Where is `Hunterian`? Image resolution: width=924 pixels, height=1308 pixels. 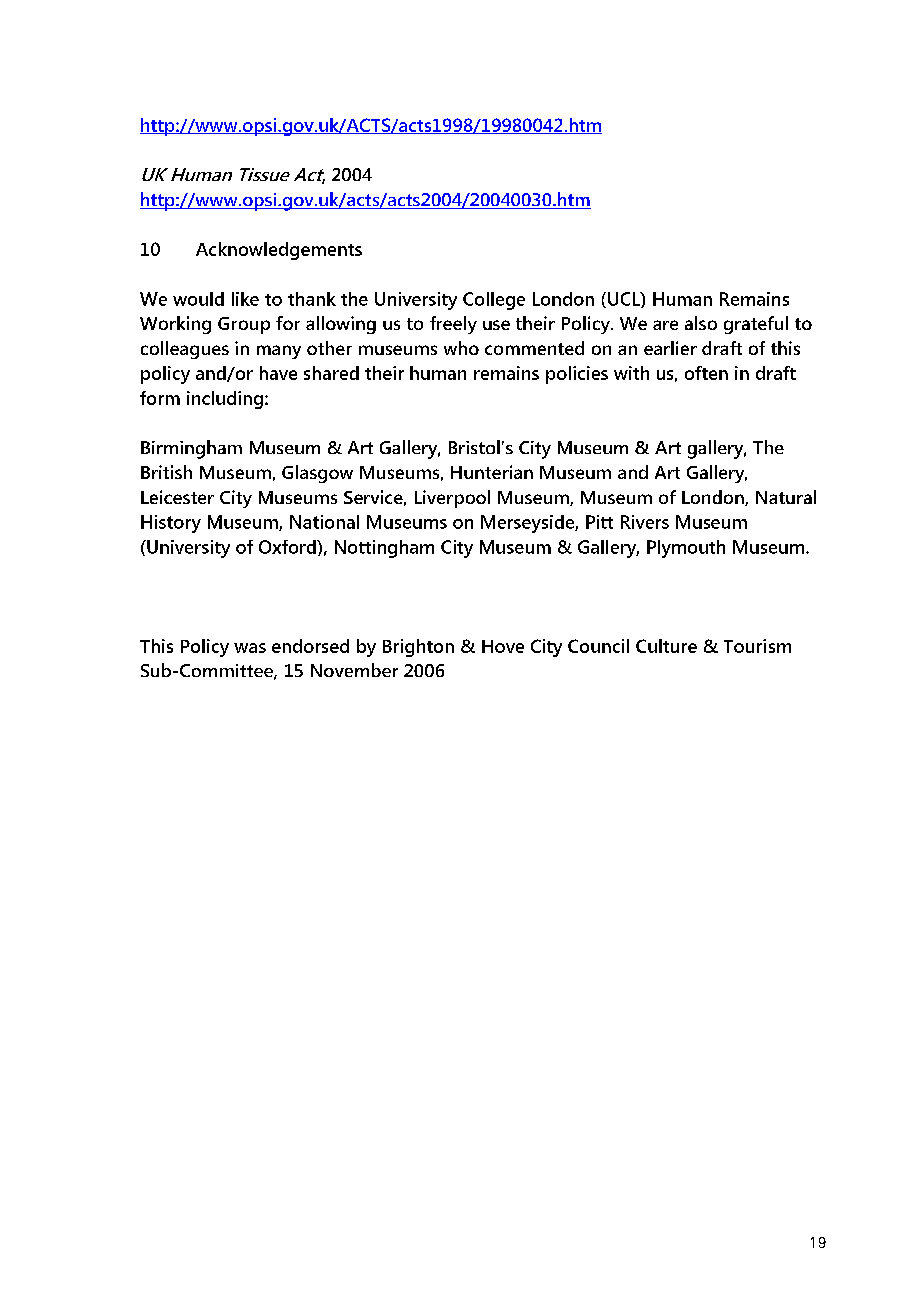
Hunterian is located at coordinates (492, 472).
